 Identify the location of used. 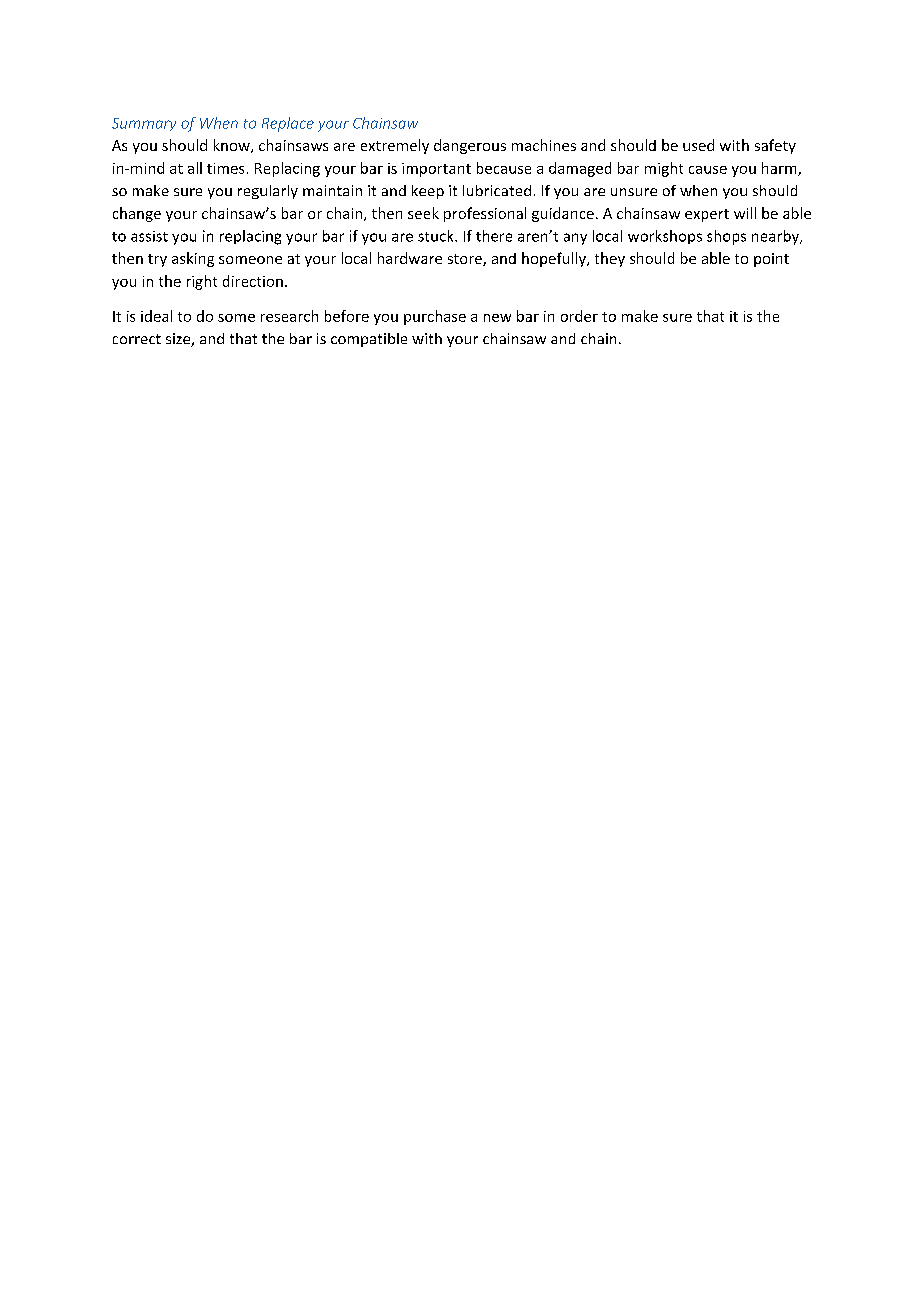
(698, 145).
